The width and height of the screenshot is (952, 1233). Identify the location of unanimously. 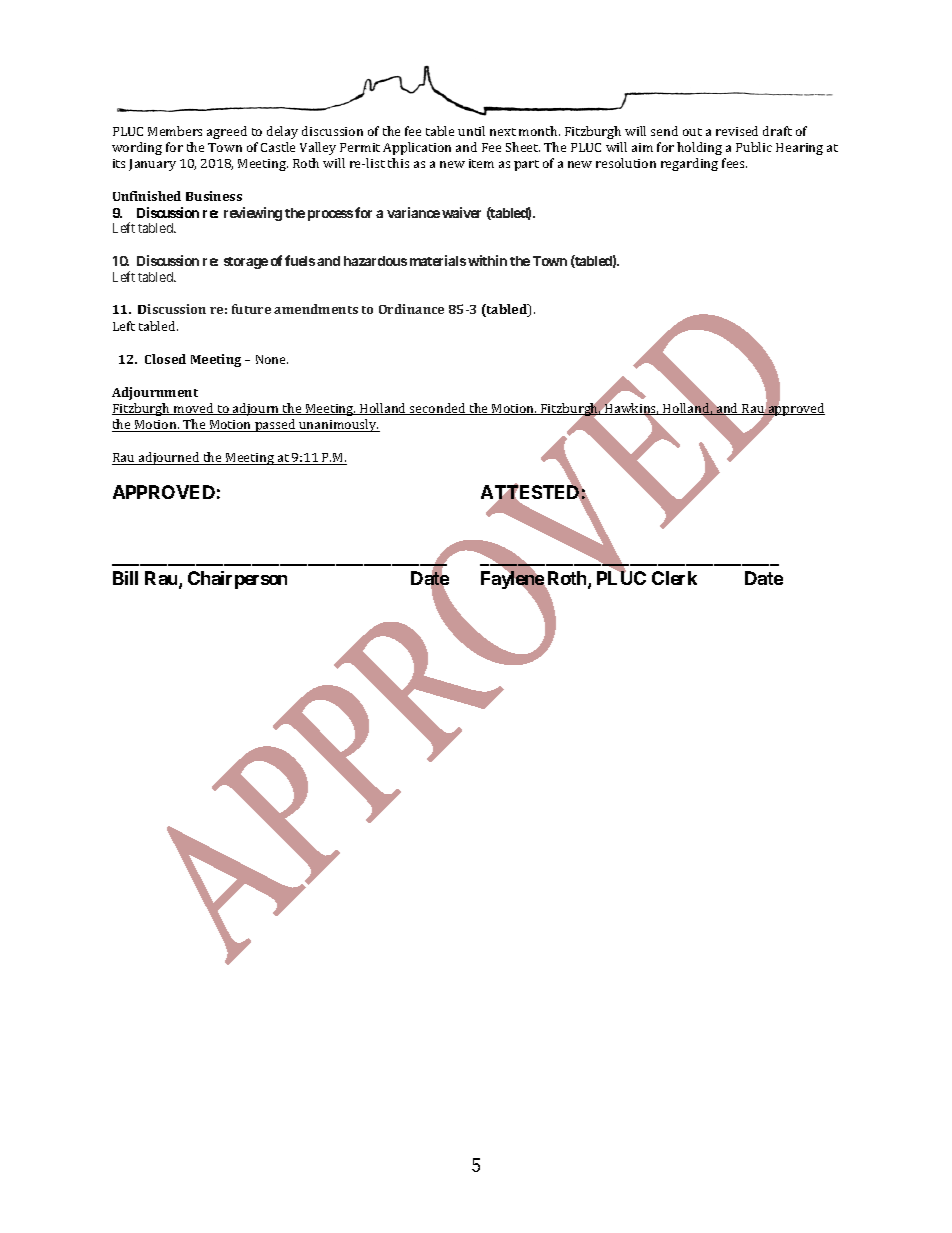
(338, 425).
